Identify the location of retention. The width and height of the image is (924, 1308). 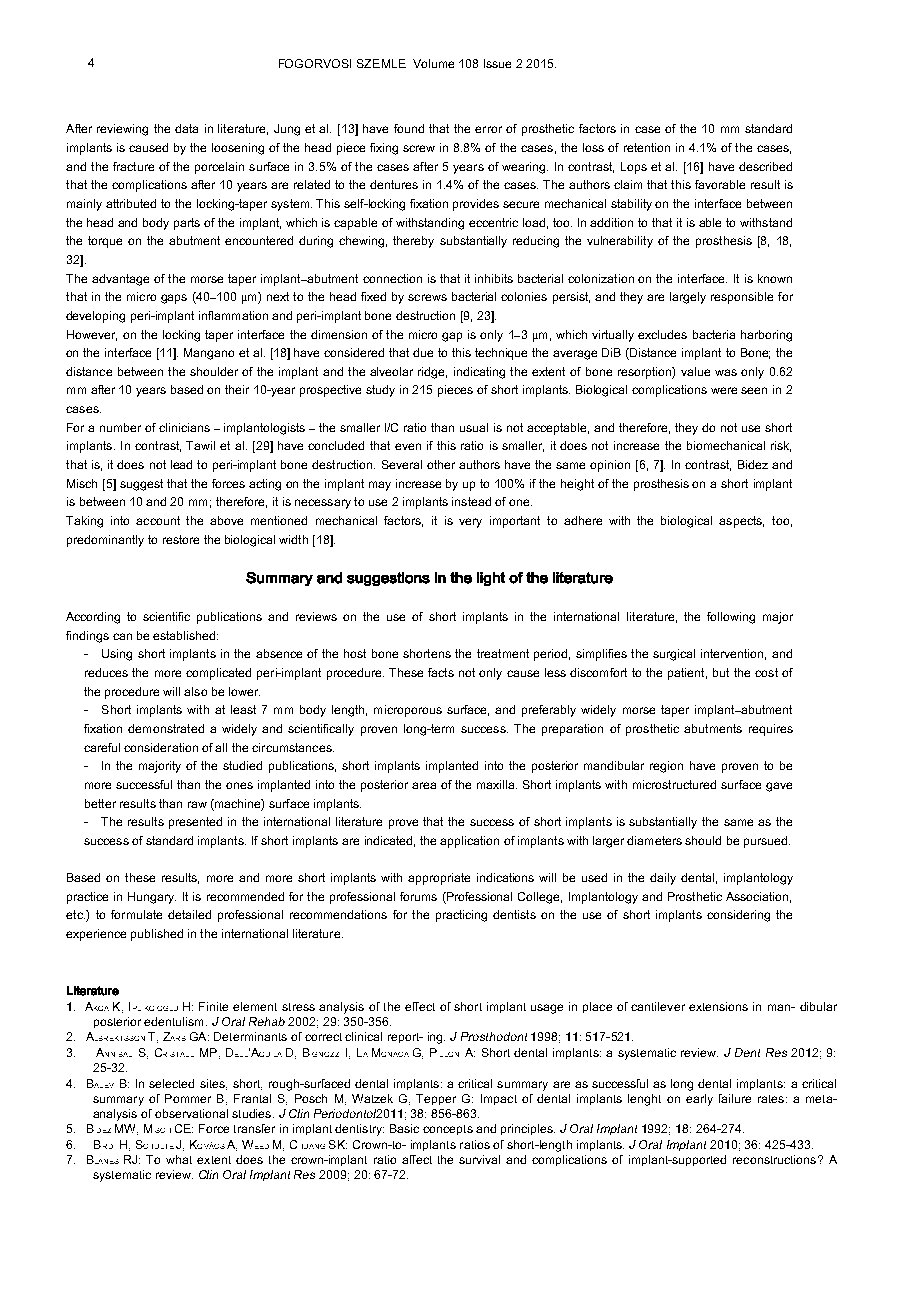
(647, 147).
